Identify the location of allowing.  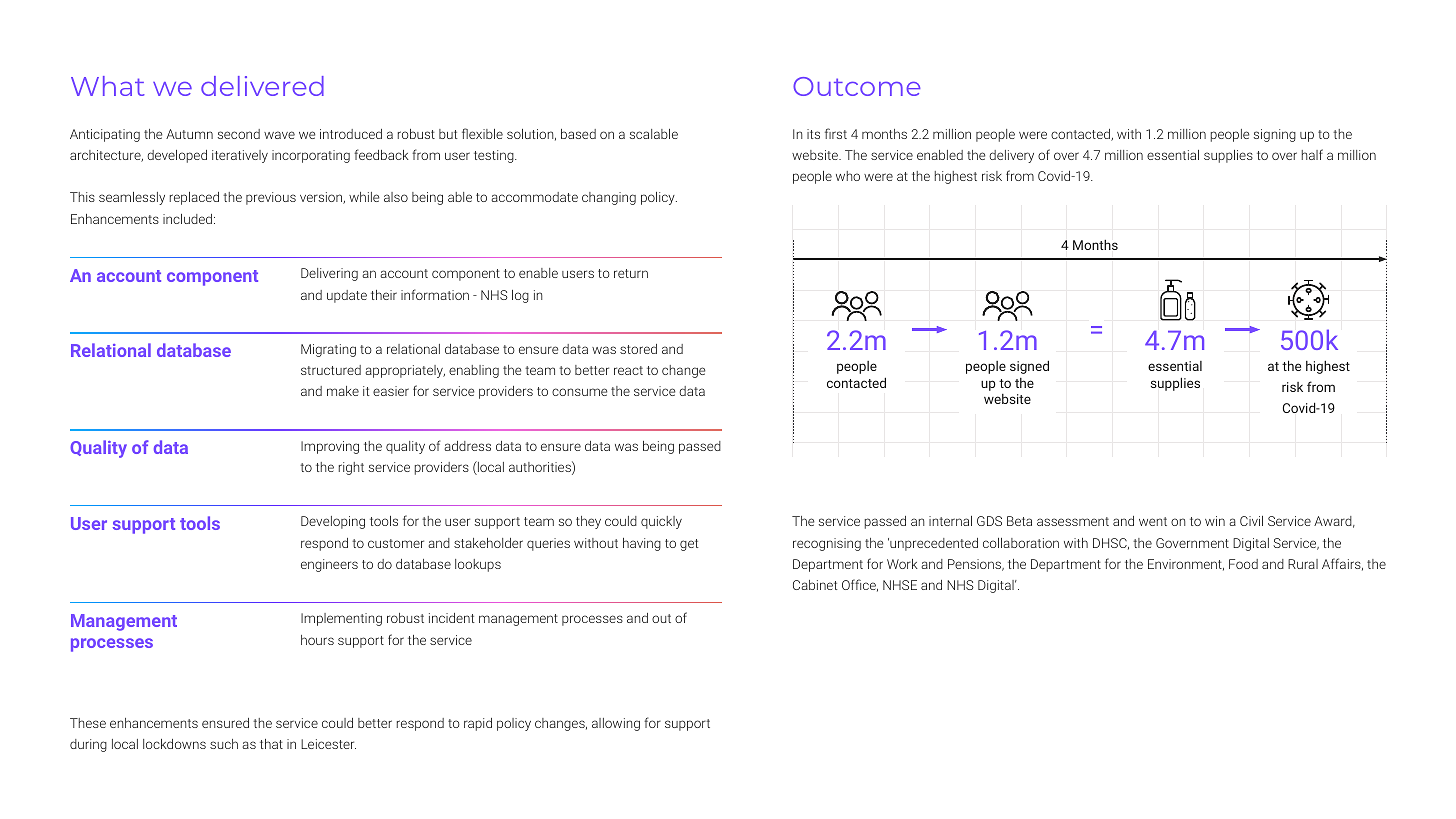
(616, 724).
